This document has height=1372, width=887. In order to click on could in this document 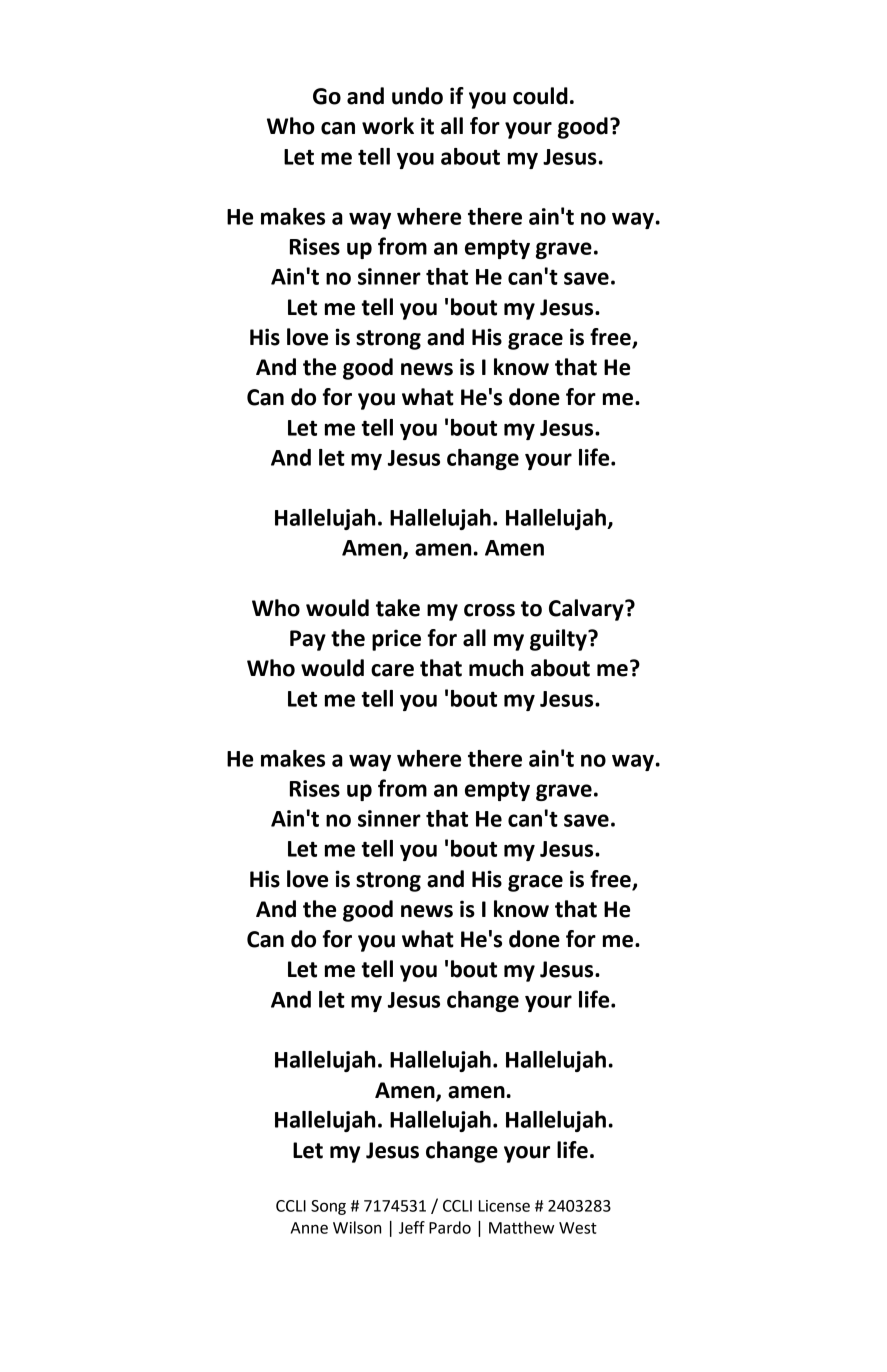, I will do `click(540, 96)`.
